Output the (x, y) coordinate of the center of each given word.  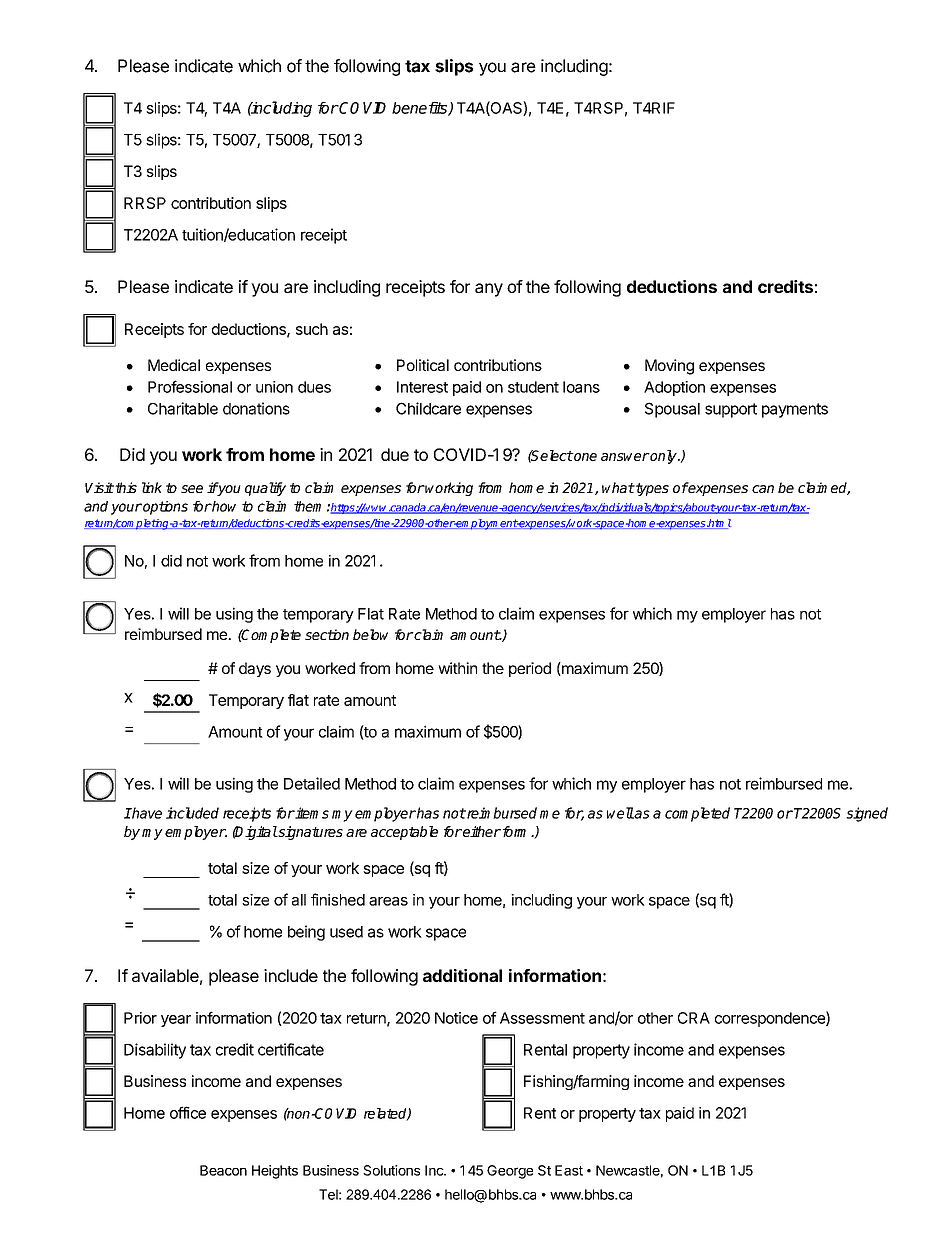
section (327, 634)
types (651, 489)
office (188, 1112)
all (299, 900)
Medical (174, 365)
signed (867, 814)
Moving (669, 367)
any (489, 290)
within (457, 668)
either (481, 831)
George (510, 1172)
